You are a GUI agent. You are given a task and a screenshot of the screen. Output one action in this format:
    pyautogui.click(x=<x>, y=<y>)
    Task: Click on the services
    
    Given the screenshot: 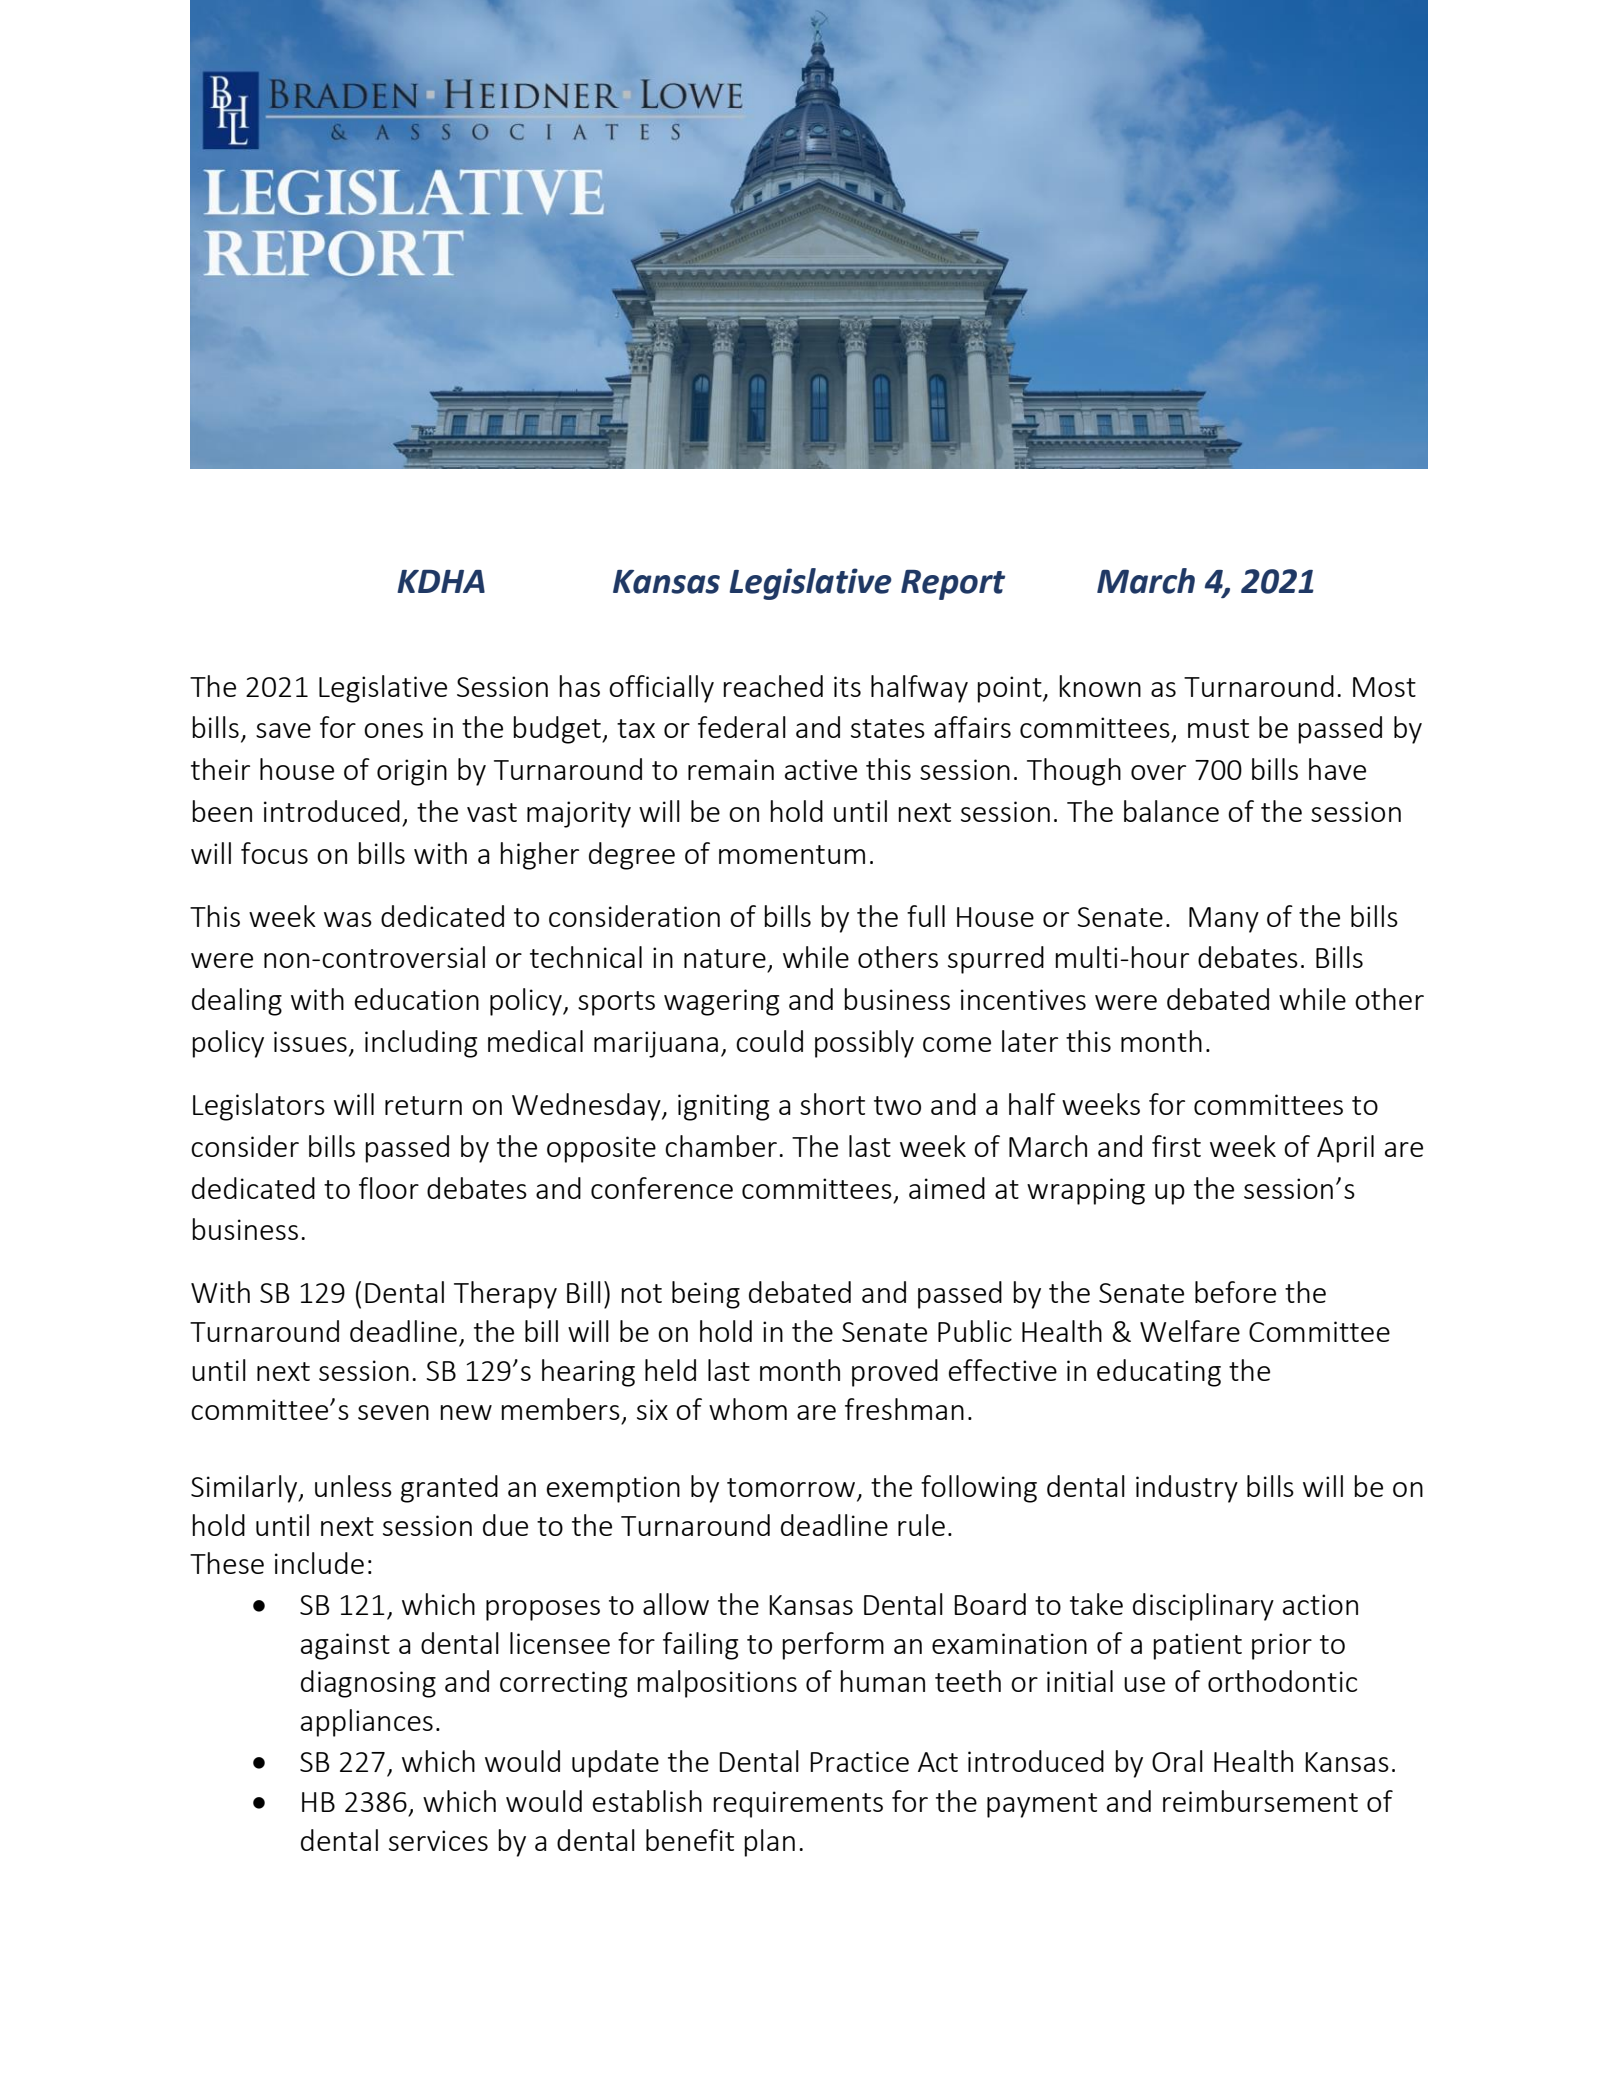 What is the action you would take?
    pyautogui.click(x=438, y=1840)
